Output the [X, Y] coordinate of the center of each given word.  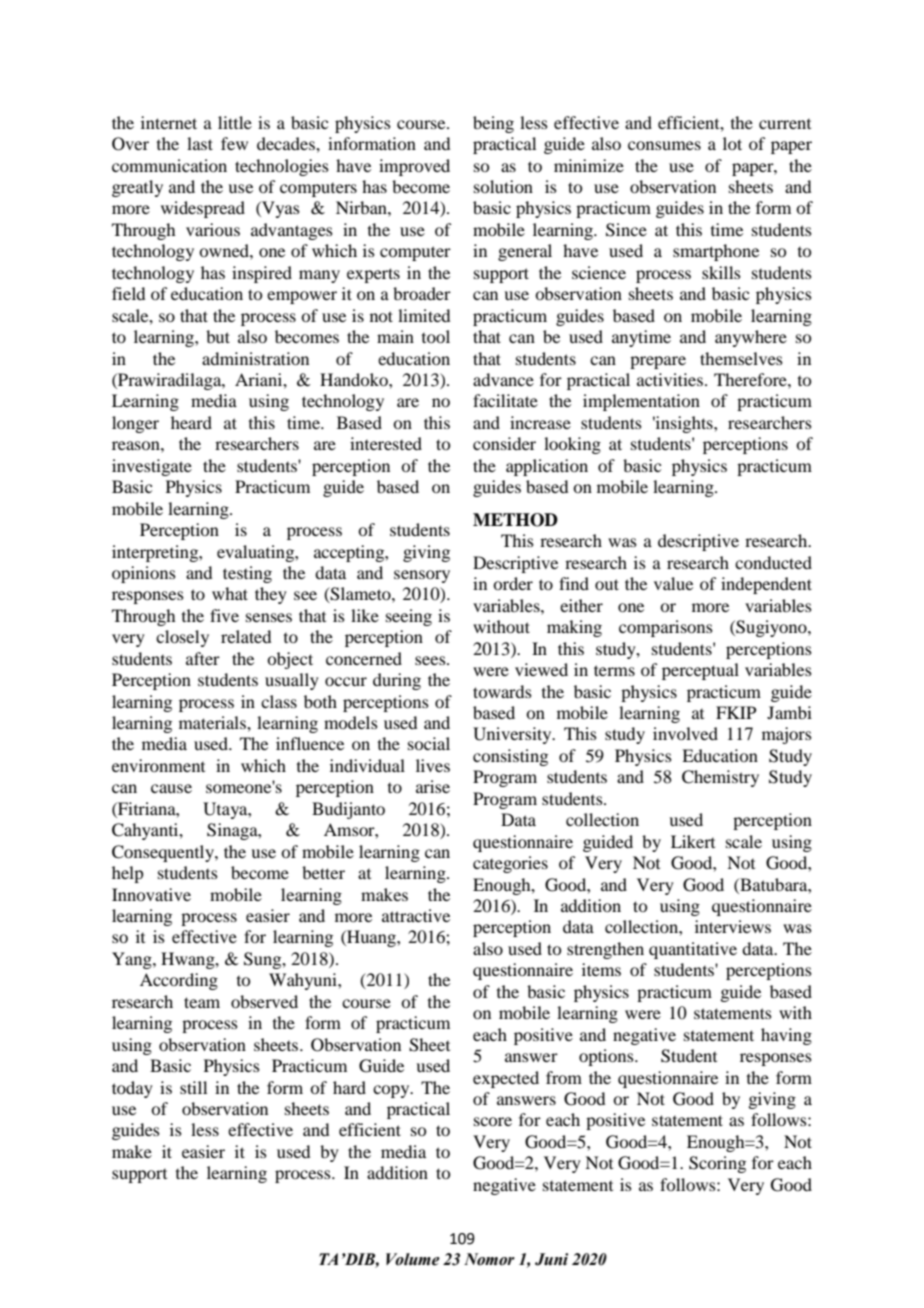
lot [732, 143]
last [200, 143]
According [179, 981]
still [193, 1087]
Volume [413, 1259]
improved [414, 167]
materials [213, 722]
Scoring [717, 1164]
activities [671, 379]
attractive [416, 915]
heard [191, 422]
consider [504, 443]
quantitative [693, 950]
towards [502, 691]
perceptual [700, 671]
